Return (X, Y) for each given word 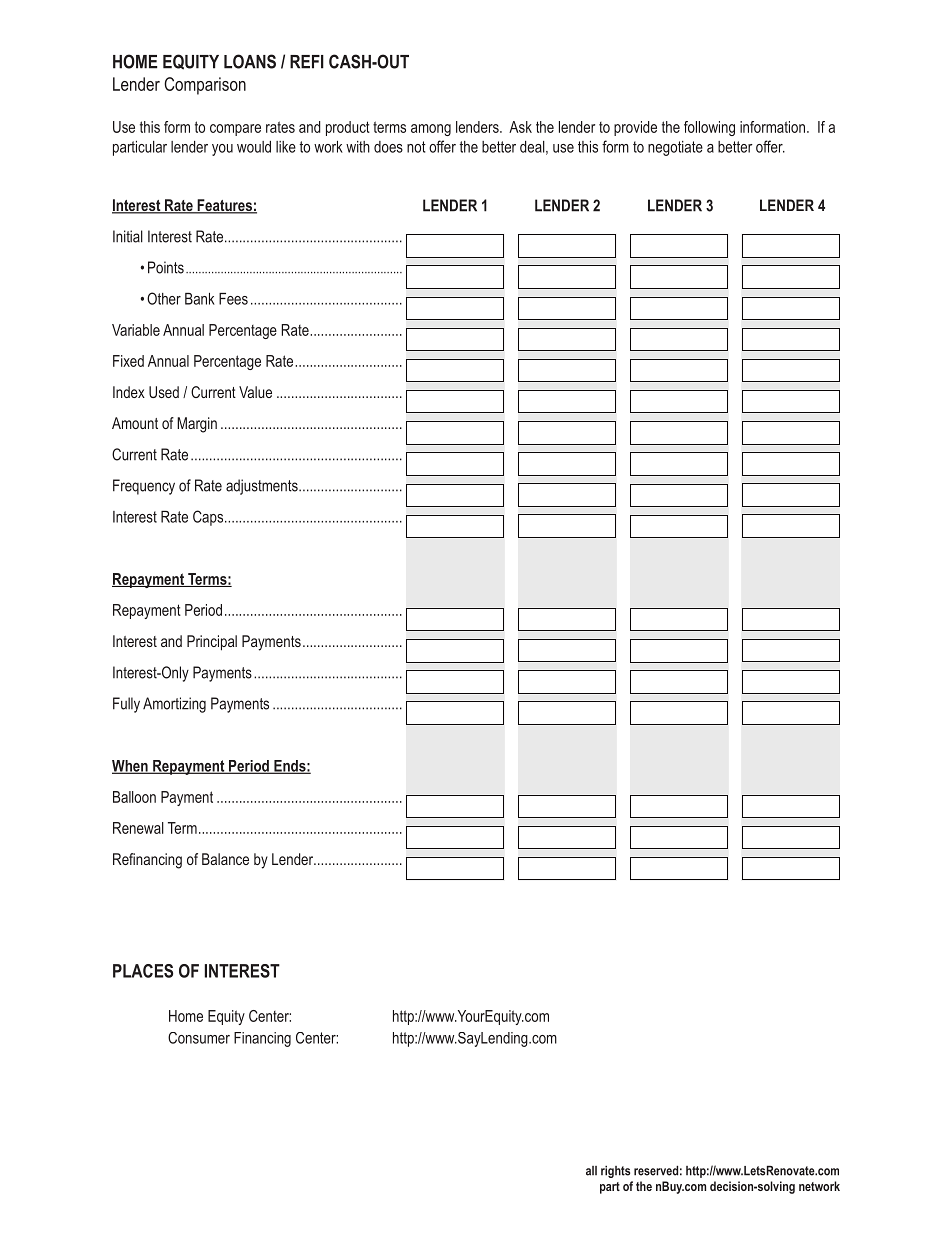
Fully (126, 705)
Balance (225, 859)
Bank (200, 299)
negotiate (675, 148)
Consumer (199, 1038)
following (709, 128)
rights (615, 1171)
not (416, 147)
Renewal (138, 828)
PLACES (143, 971)
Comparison (205, 86)
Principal (212, 643)
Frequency (144, 487)
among (431, 130)
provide (635, 128)
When (131, 767)
